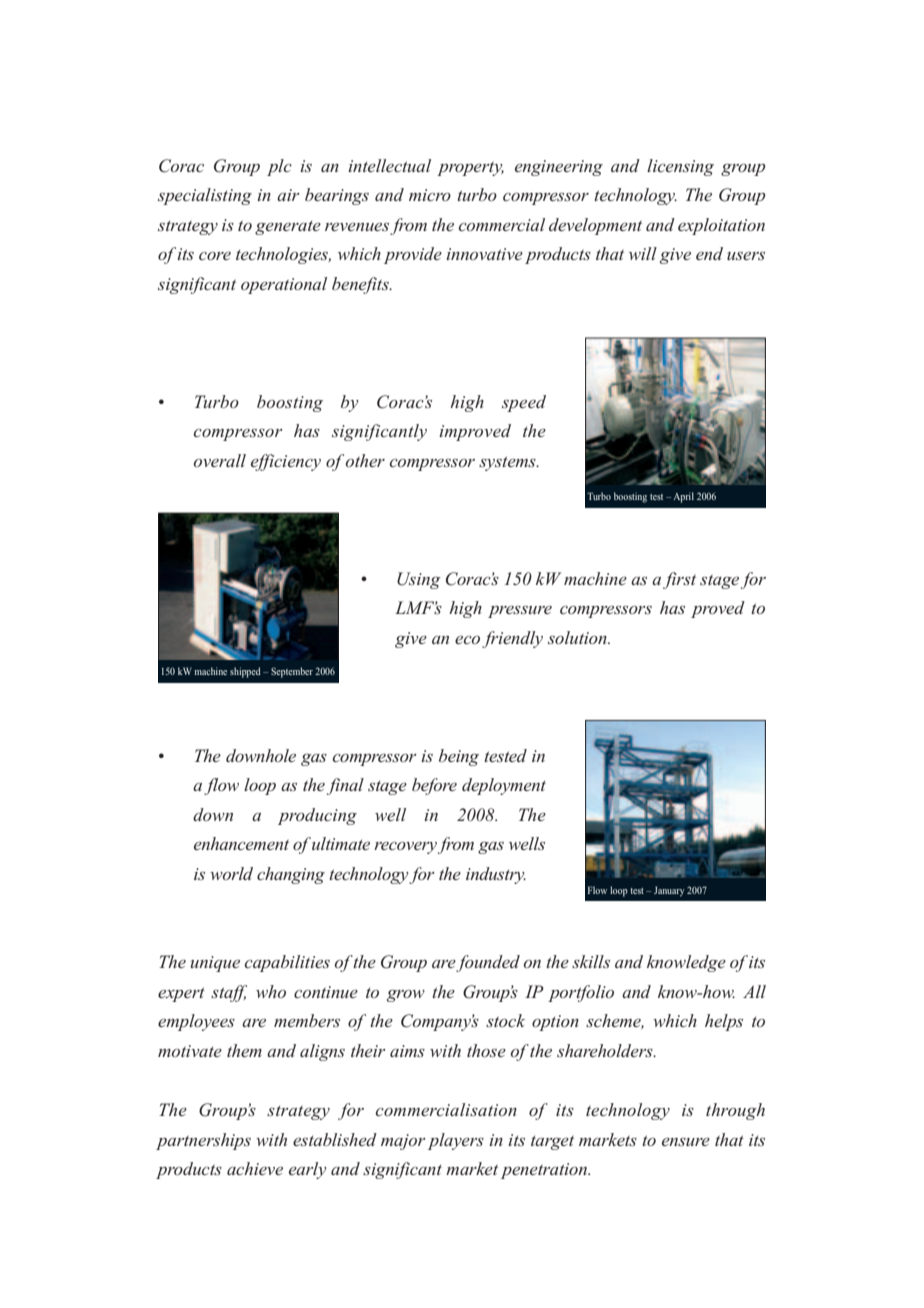 The width and height of the screenshot is (924, 1308). Describe the element at coordinates (288, 195) in the screenshot. I see `air` at that location.
